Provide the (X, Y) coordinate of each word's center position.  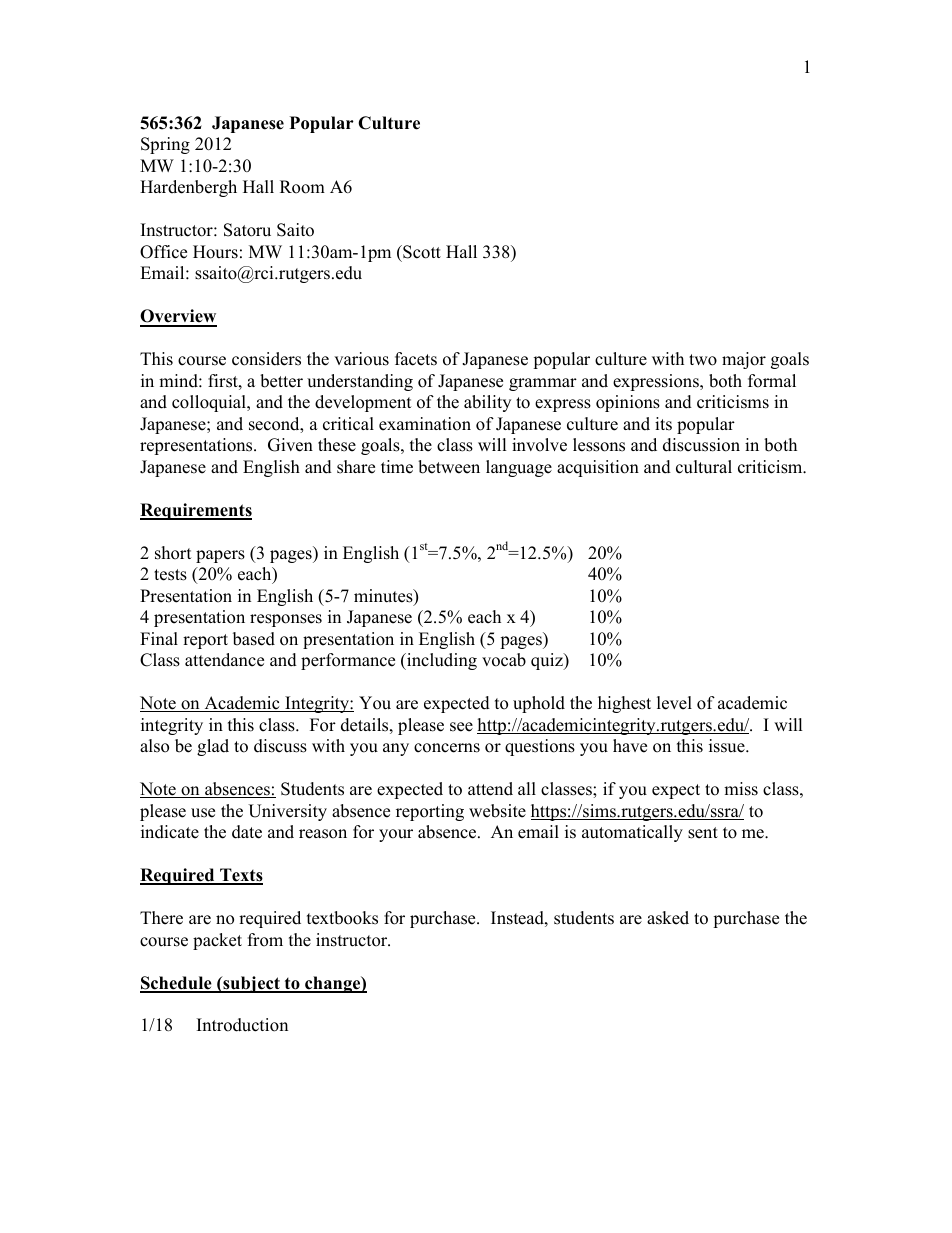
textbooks (342, 918)
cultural (704, 467)
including (441, 661)
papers (220, 556)
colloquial (210, 403)
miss (741, 789)
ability (487, 403)
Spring (165, 145)
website (497, 811)
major (744, 360)
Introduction (242, 1025)
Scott (421, 252)
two (703, 360)
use (203, 813)
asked (668, 918)
